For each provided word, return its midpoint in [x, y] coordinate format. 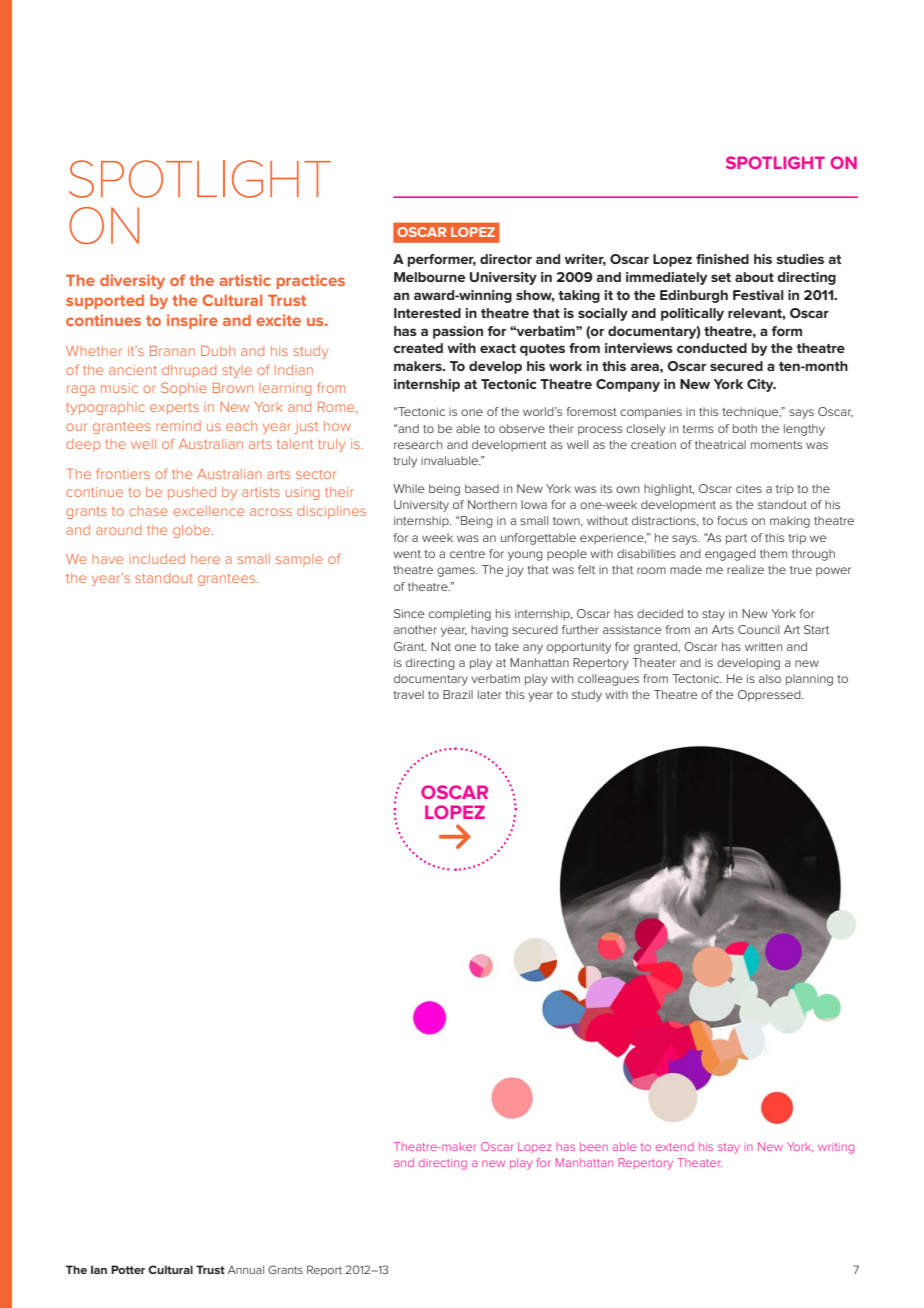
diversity [132, 281]
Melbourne [429, 277]
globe [193, 531]
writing [836, 1148]
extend [675, 1147]
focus [732, 520]
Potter [128, 1269]
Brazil [458, 694]
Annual [246, 1269]
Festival [758, 295]
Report [324, 1270]
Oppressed [770, 696]
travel [408, 694]
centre [467, 554]
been [594, 1146]
